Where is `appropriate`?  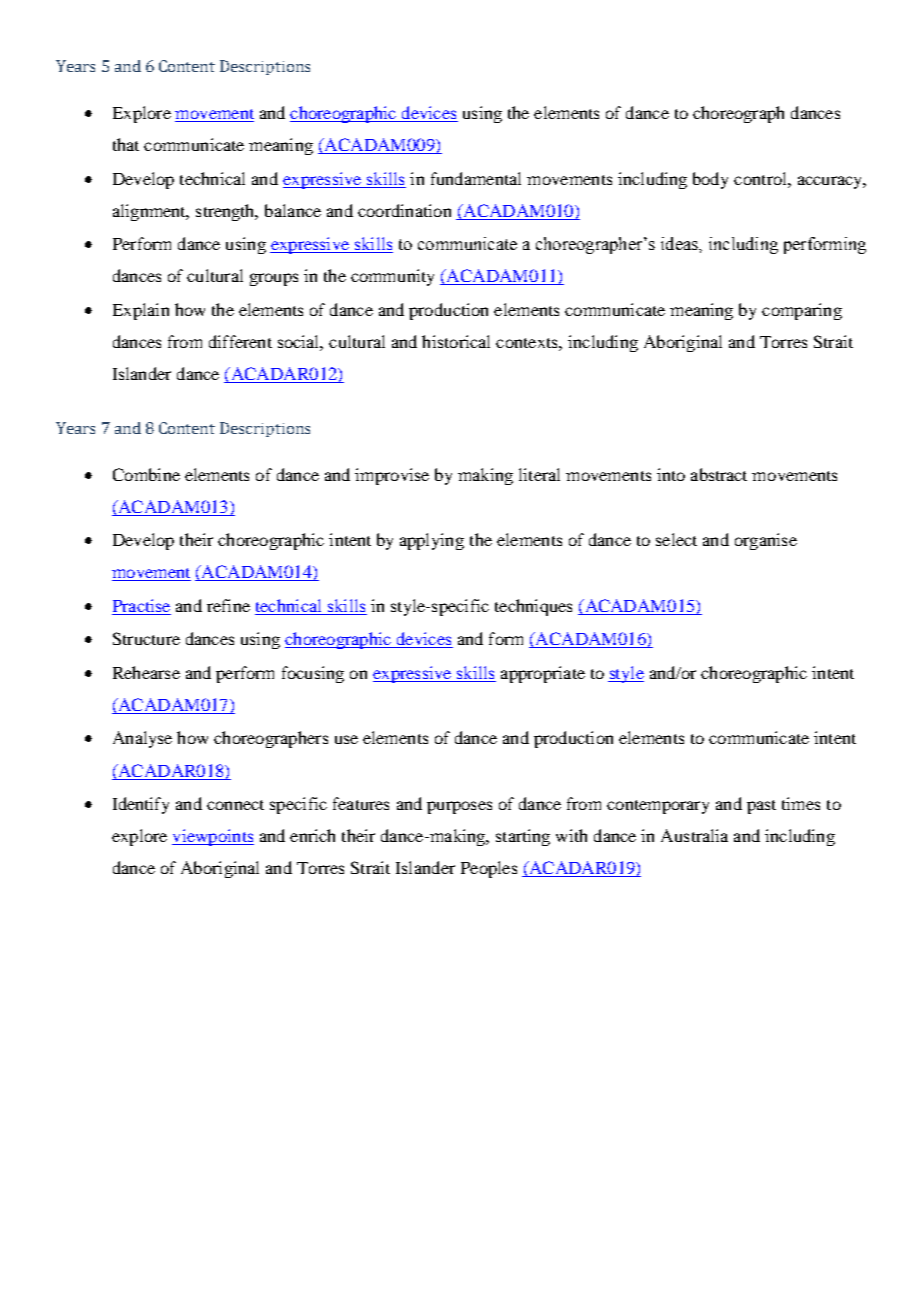
appropriate is located at coordinates (543, 674).
